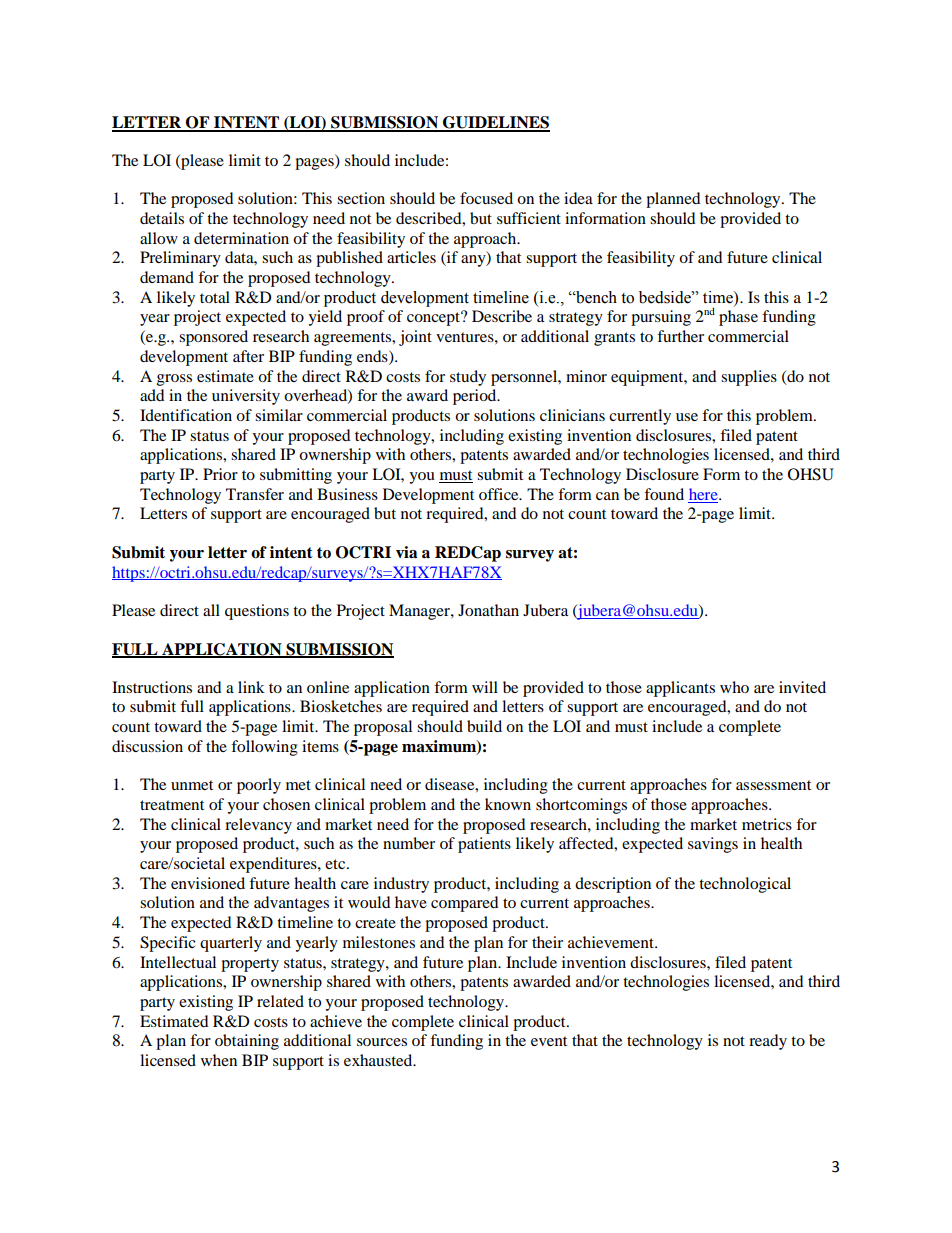  Describe the element at coordinates (734, 687) in the page. I see `who` at that location.
